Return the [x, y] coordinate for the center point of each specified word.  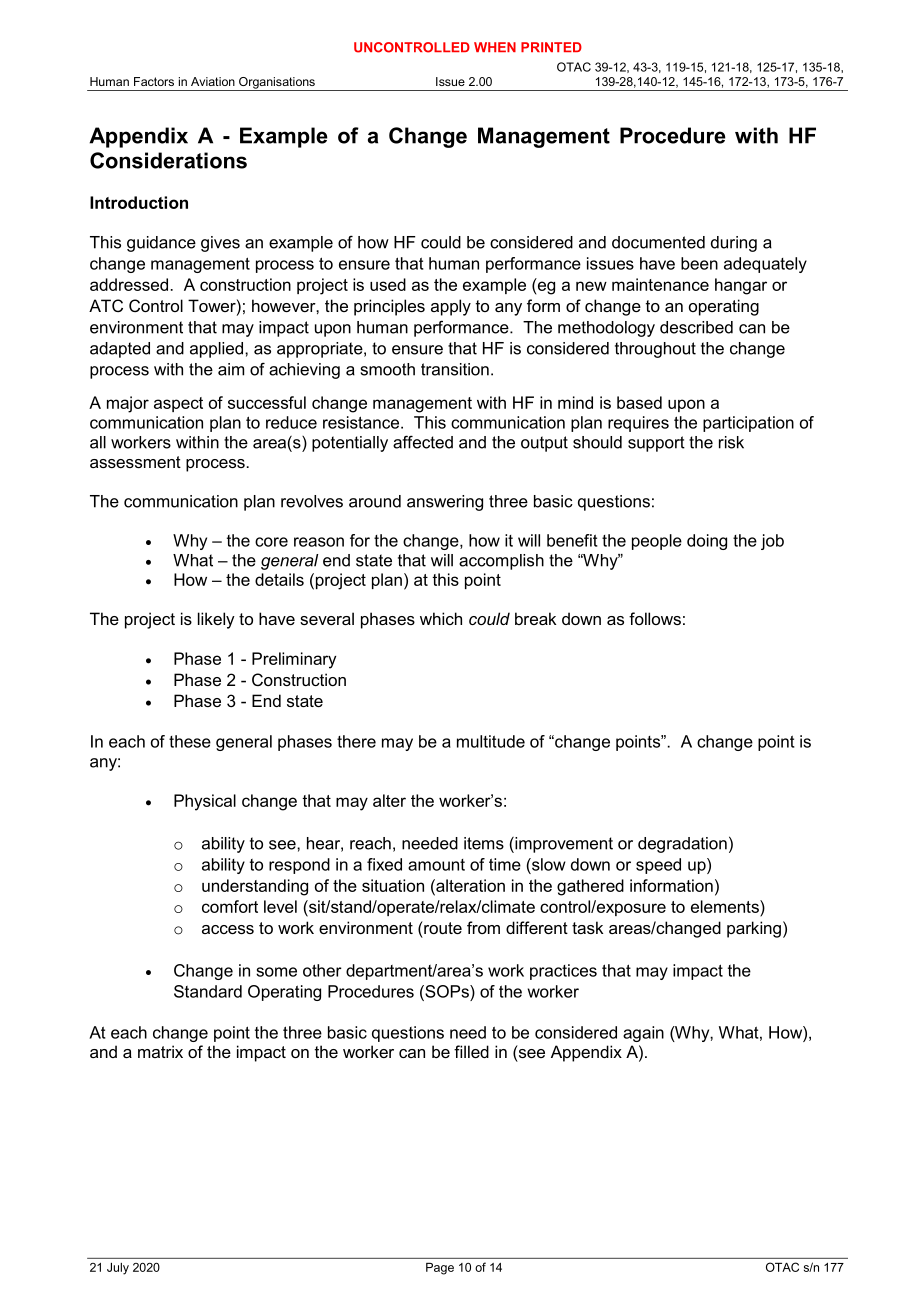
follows [655, 618]
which [441, 618]
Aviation [213, 81]
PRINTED [551, 47]
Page [440, 1269]
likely [216, 620]
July [118, 1269]
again [643, 1034]
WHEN [495, 47]
